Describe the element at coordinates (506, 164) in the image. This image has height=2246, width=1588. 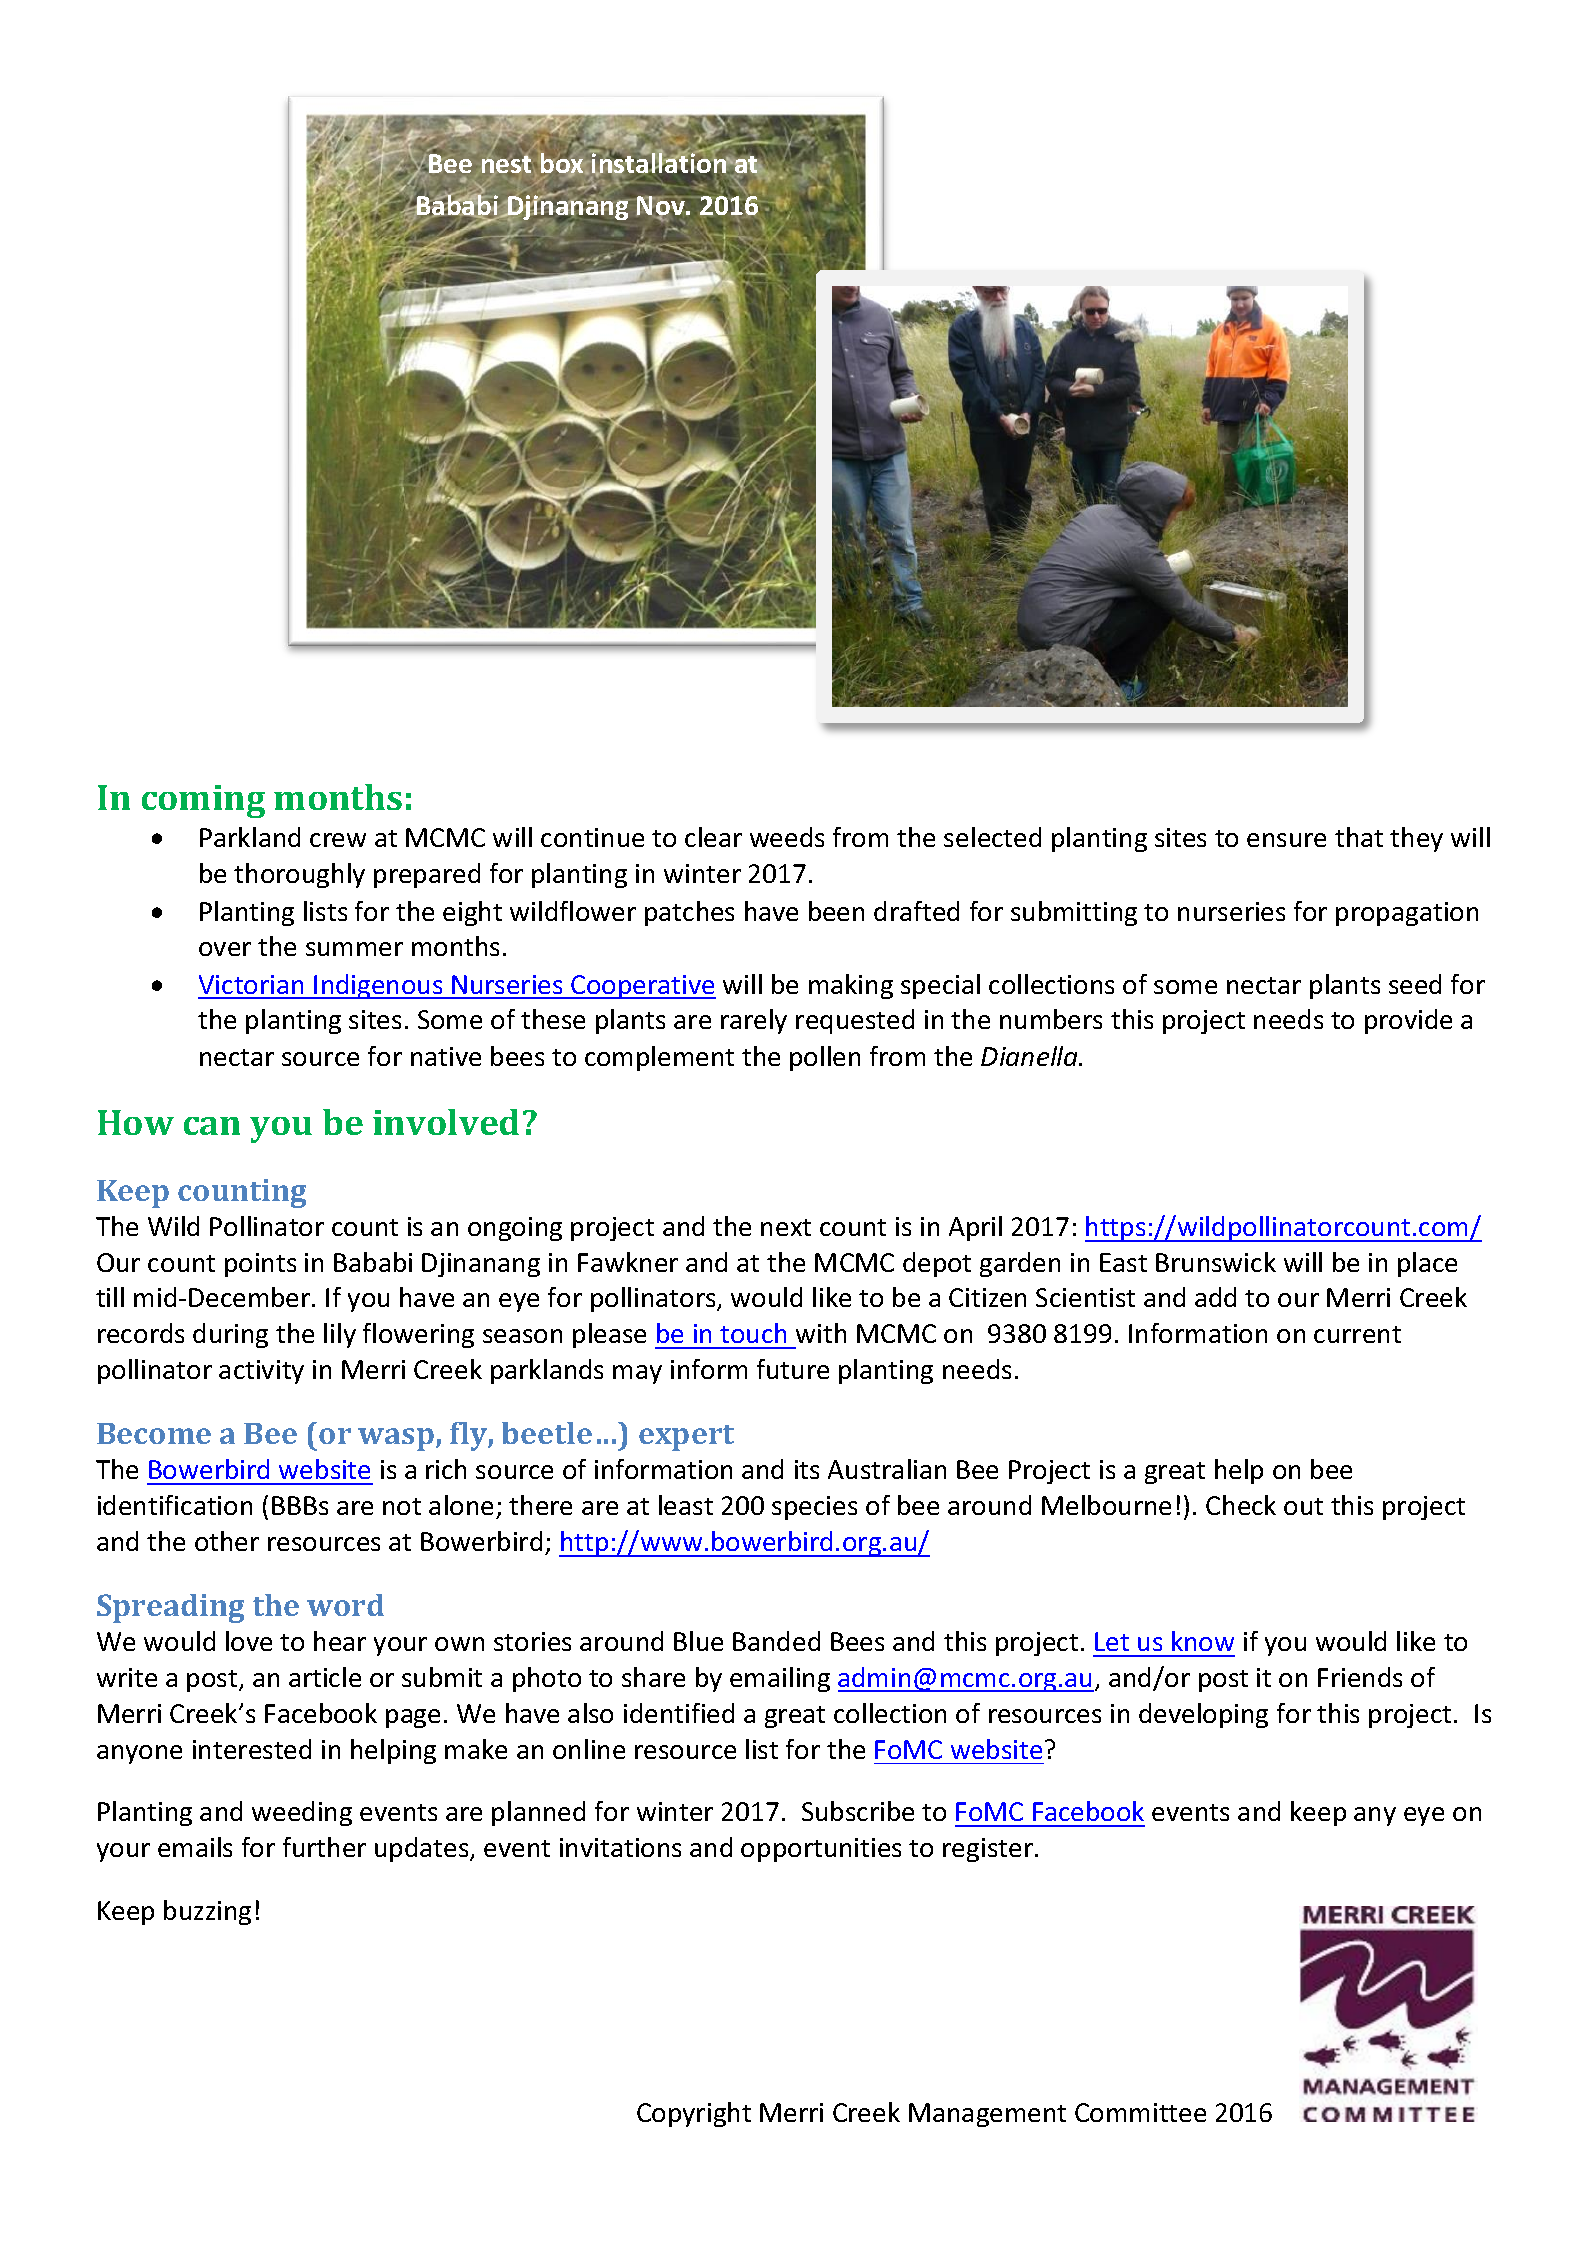
I see `nest` at that location.
